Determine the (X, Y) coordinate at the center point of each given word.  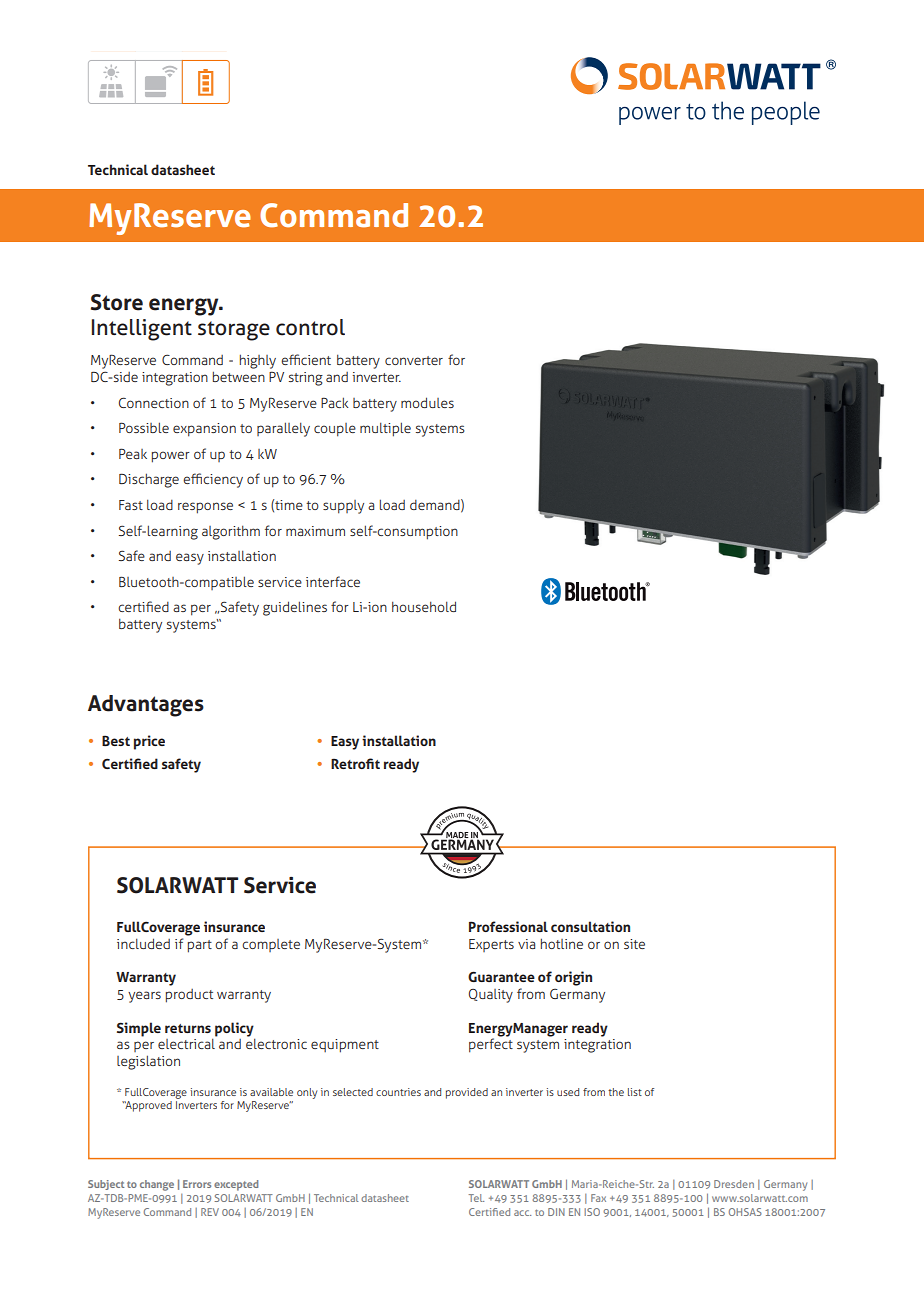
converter (414, 360)
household (424, 606)
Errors (197, 1184)
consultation (590, 926)
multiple (385, 429)
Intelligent (142, 330)
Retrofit (355, 763)
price (149, 742)
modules (427, 402)
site (634, 944)
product (189, 996)
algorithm (231, 532)
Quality (491, 996)
